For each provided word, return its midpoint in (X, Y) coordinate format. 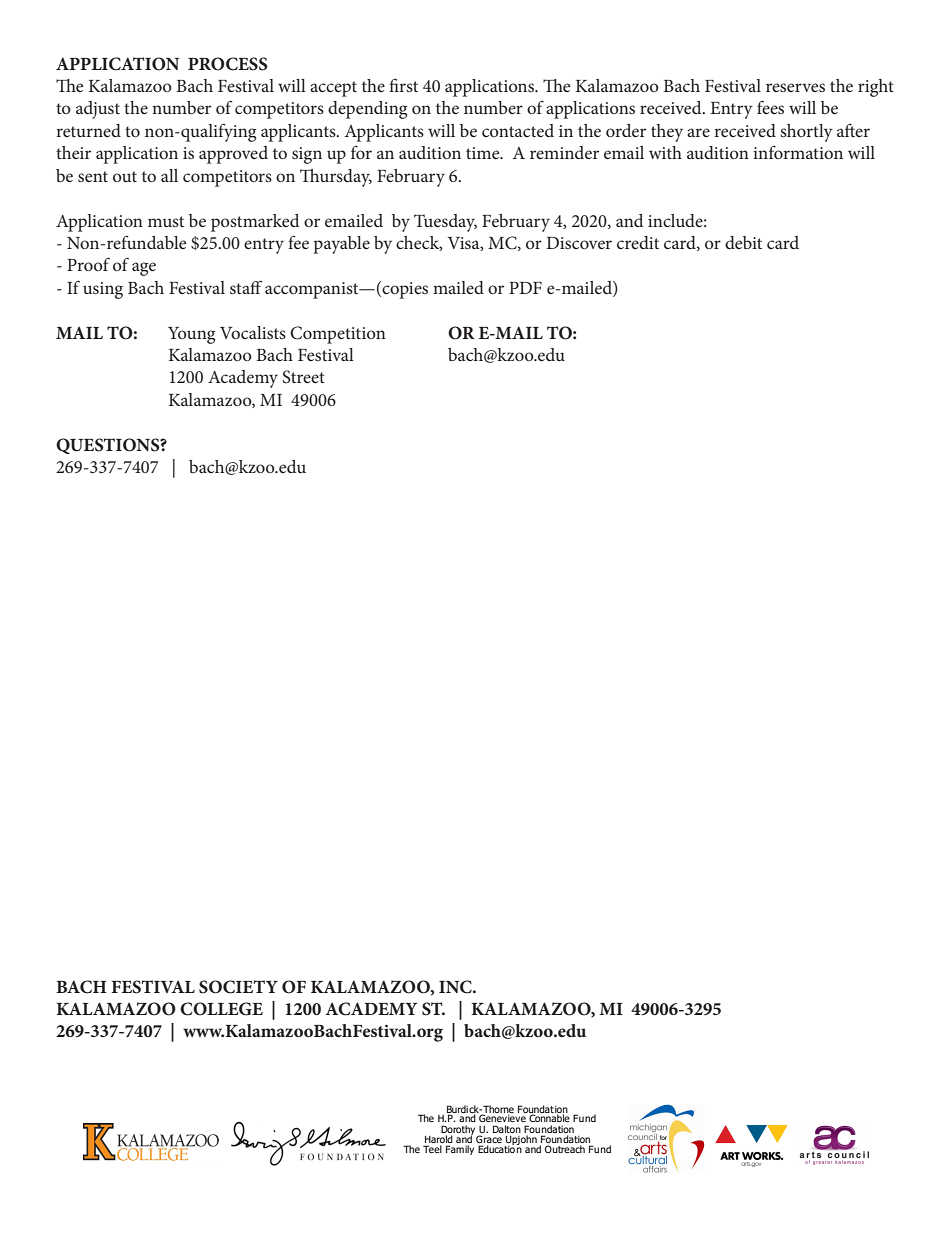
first (403, 85)
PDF (525, 288)
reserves (795, 87)
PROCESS (228, 64)
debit (743, 242)
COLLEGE (221, 1009)
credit (638, 242)
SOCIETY (238, 987)
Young (191, 335)
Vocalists (253, 332)
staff (246, 287)
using (103, 290)
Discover (579, 243)
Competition (338, 335)
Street (303, 377)
